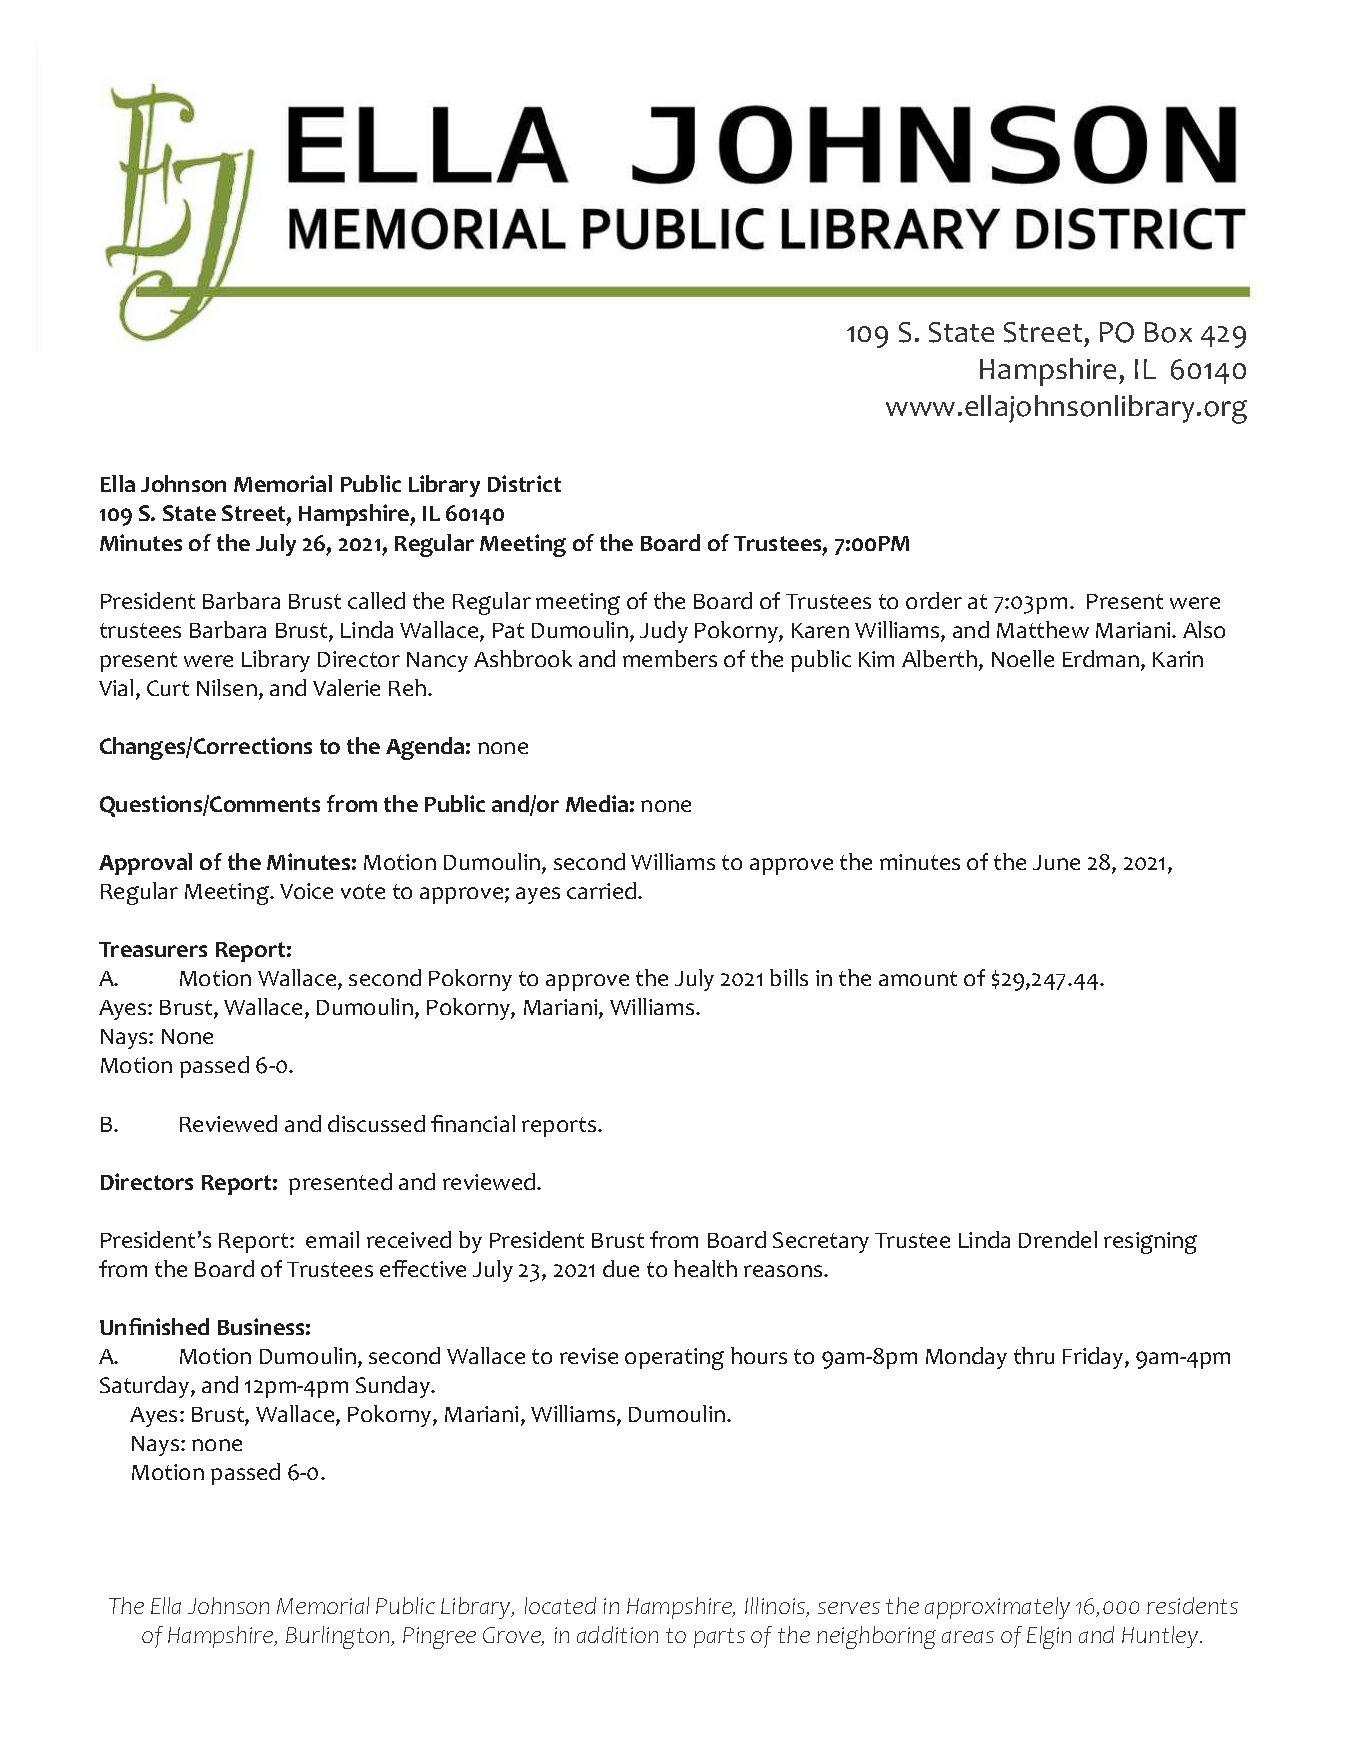 This image has height=1743, width=1347. What do you see at coordinates (617, 1634) in the image?
I see `addition` at bounding box center [617, 1634].
